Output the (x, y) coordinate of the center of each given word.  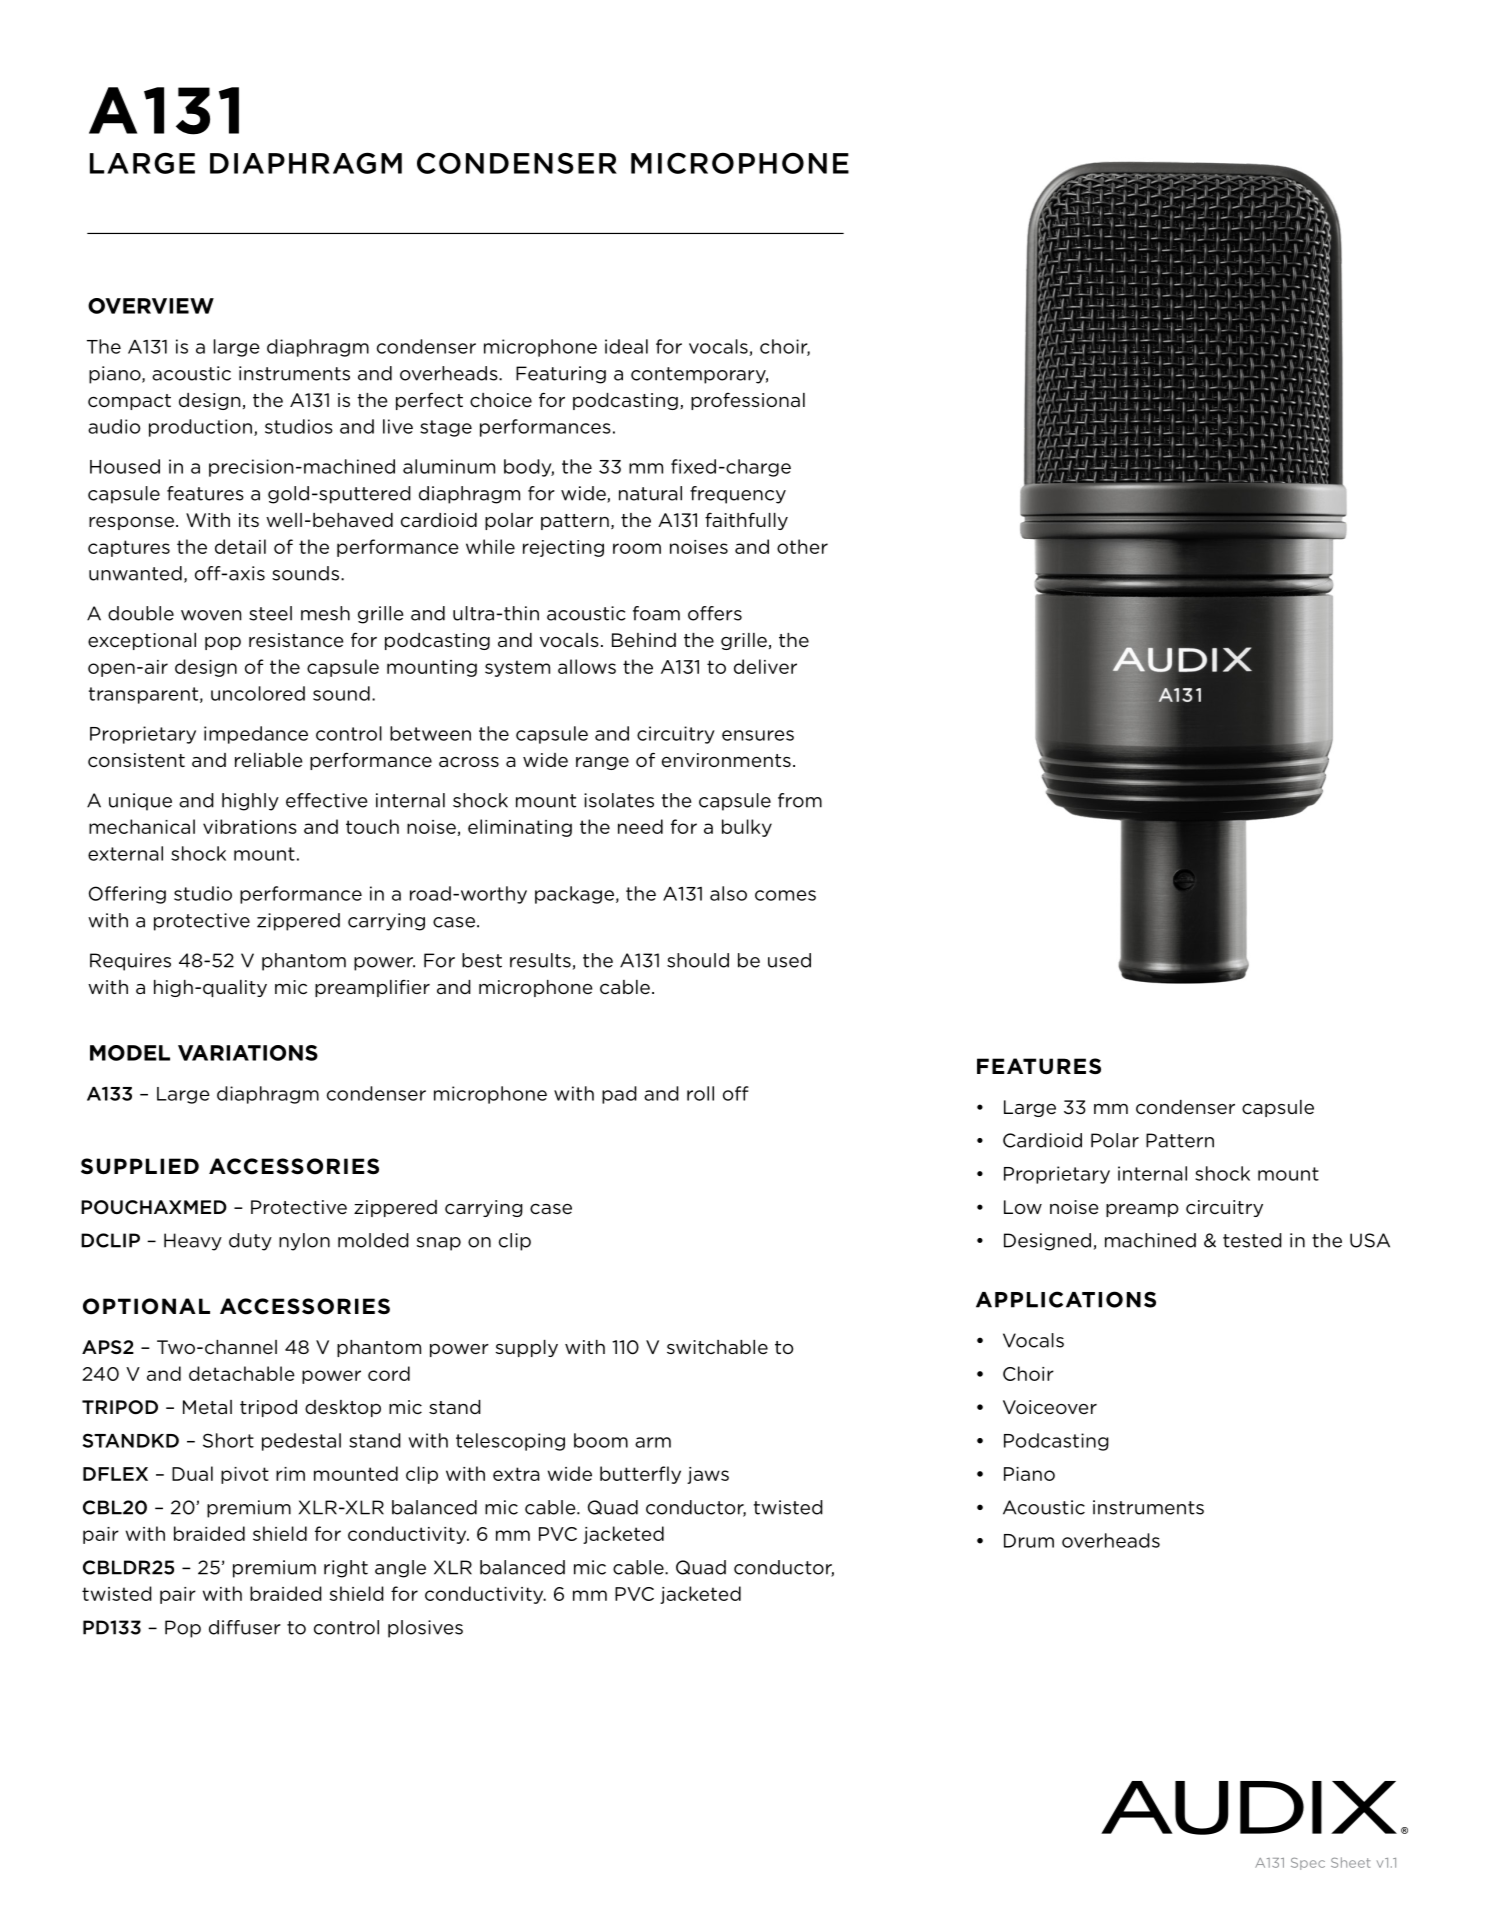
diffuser (245, 1627)
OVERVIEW (151, 306)
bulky (747, 828)
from (800, 800)
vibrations (250, 826)
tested (1252, 1240)
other (802, 546)
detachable (242, 1373)
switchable (717, 1347)
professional (748, 401)
